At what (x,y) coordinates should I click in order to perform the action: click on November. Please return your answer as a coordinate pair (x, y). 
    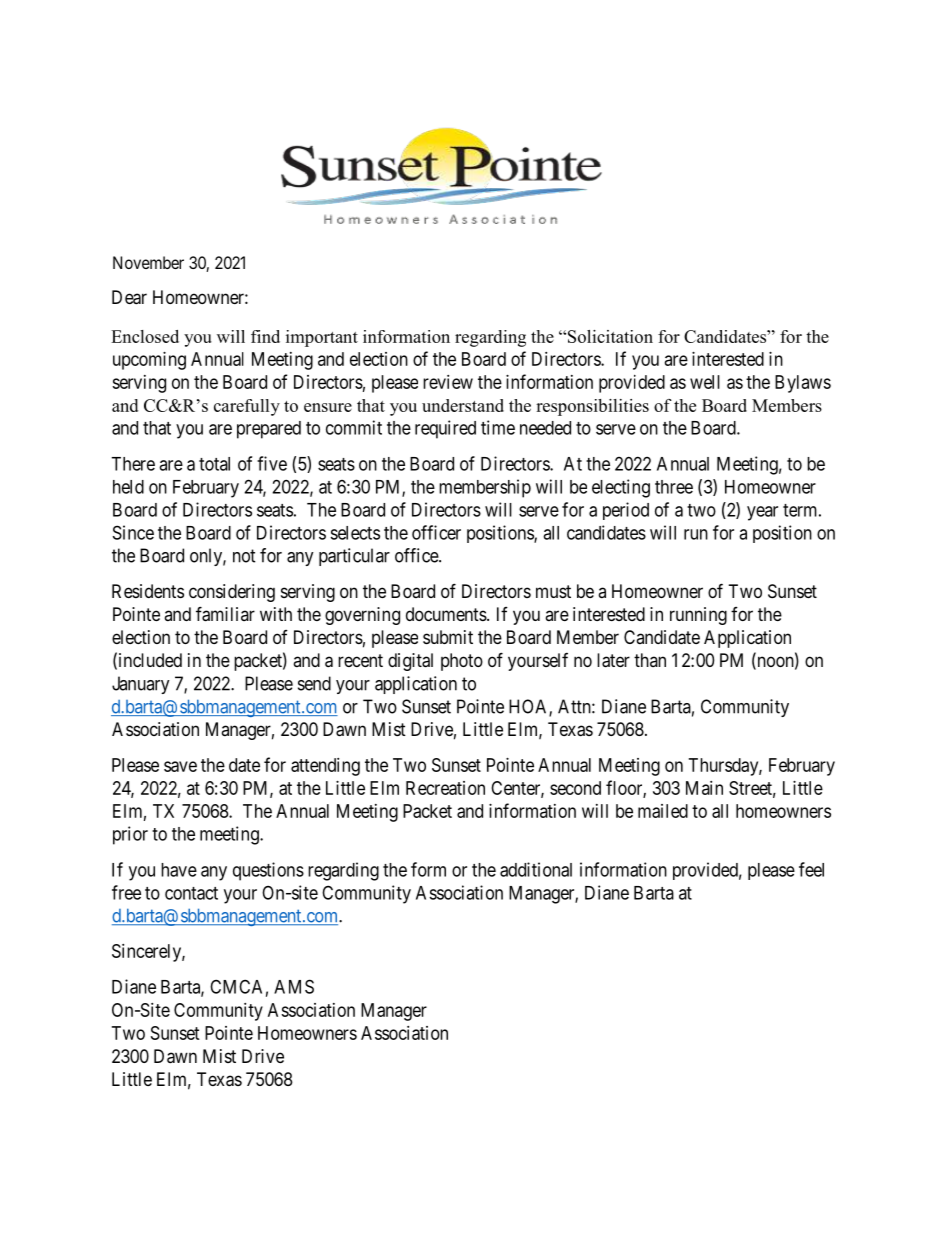
    Looking at the image, I should click on (148, 262).
